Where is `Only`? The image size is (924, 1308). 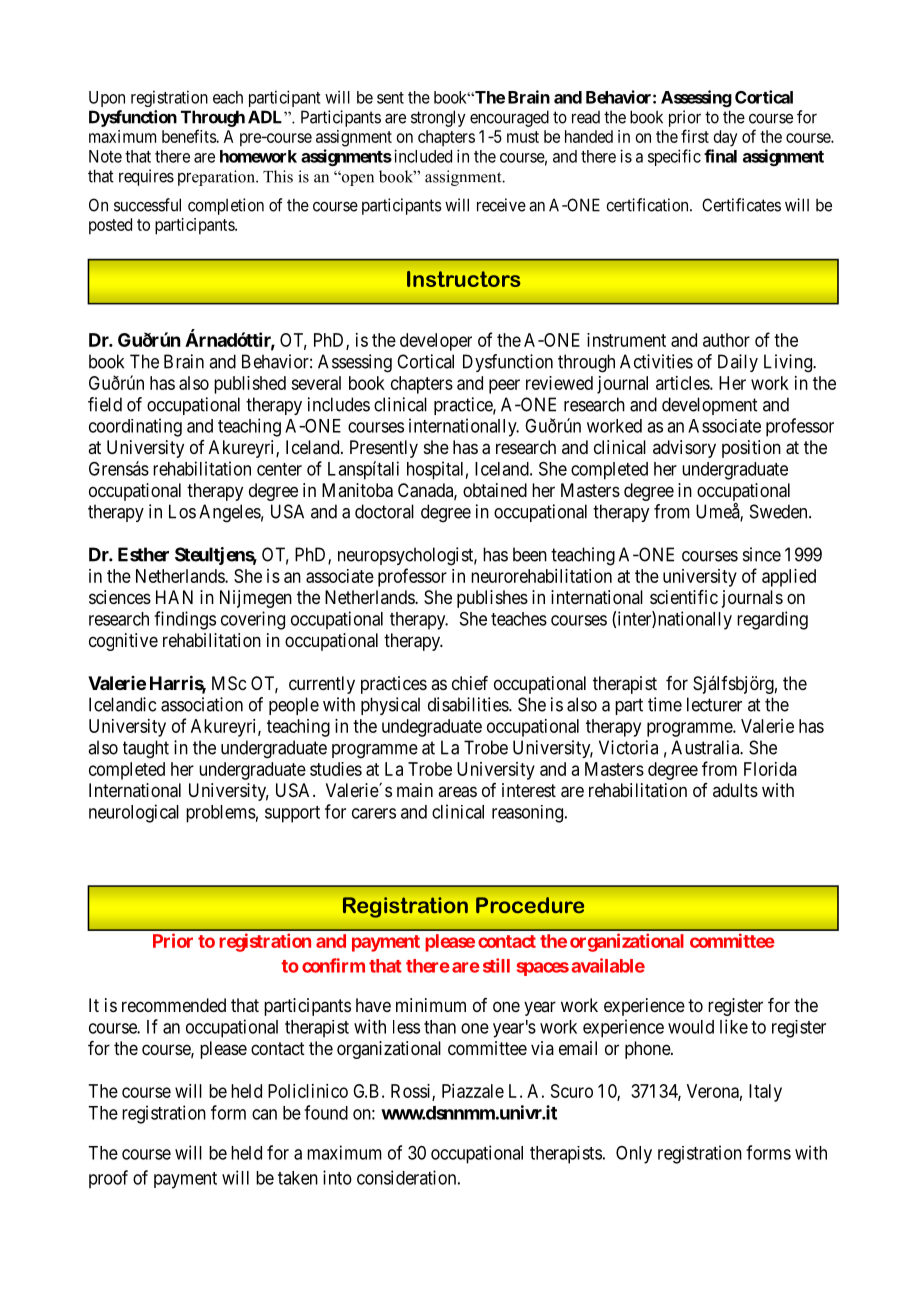 Only is located at coordinates (634, 1155).
